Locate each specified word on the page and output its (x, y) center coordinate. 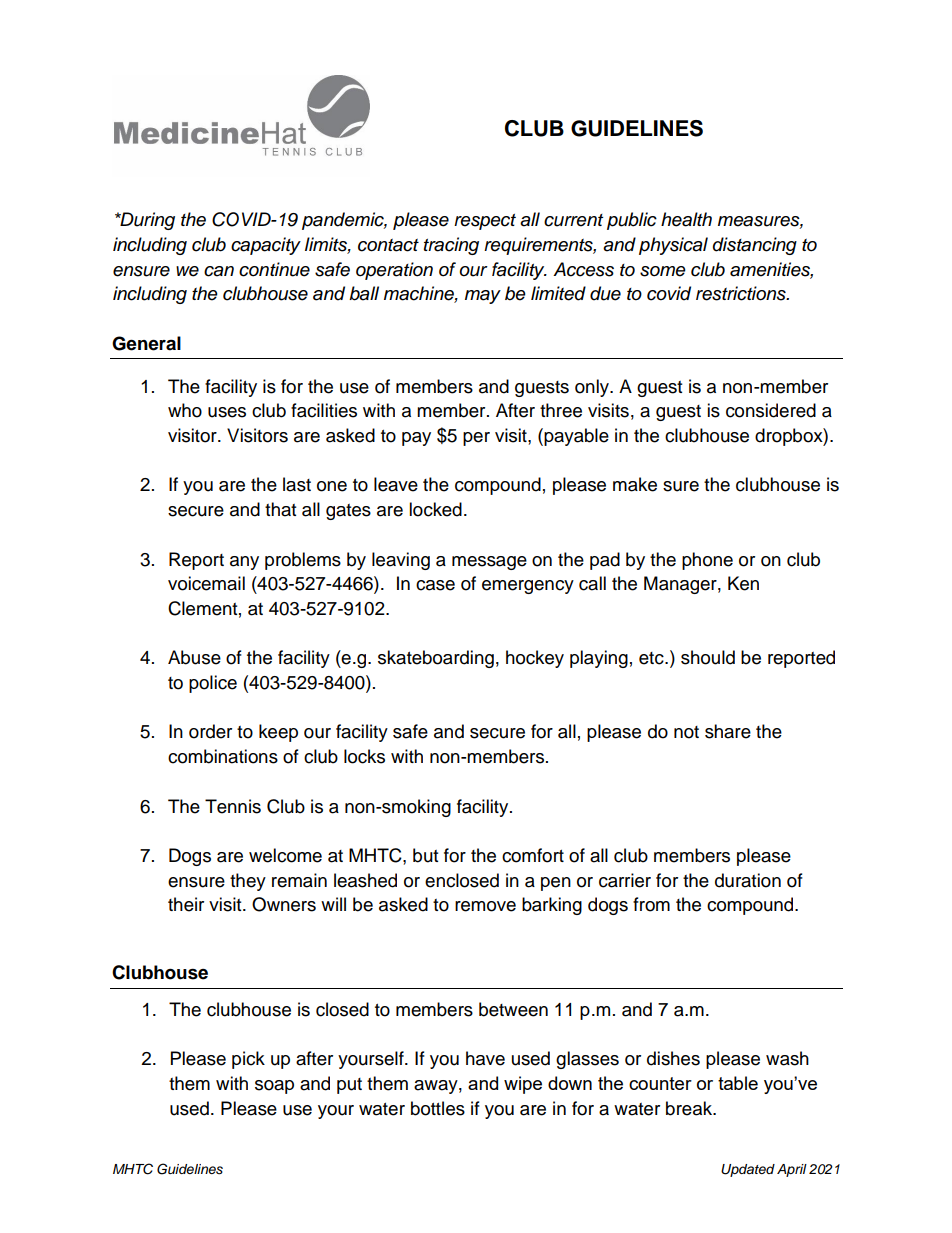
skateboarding (436, 659)
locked (435, 509)
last (297, 484)
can (219, 271)
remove (485, 906)
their (186, 904)
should (708, 657)
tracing (451, 246)
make (635, 484)
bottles (438, 1108)
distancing (755, 246)
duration (748, 880)
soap (274, 1087)
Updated (748, 1170)
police (213, 684)
